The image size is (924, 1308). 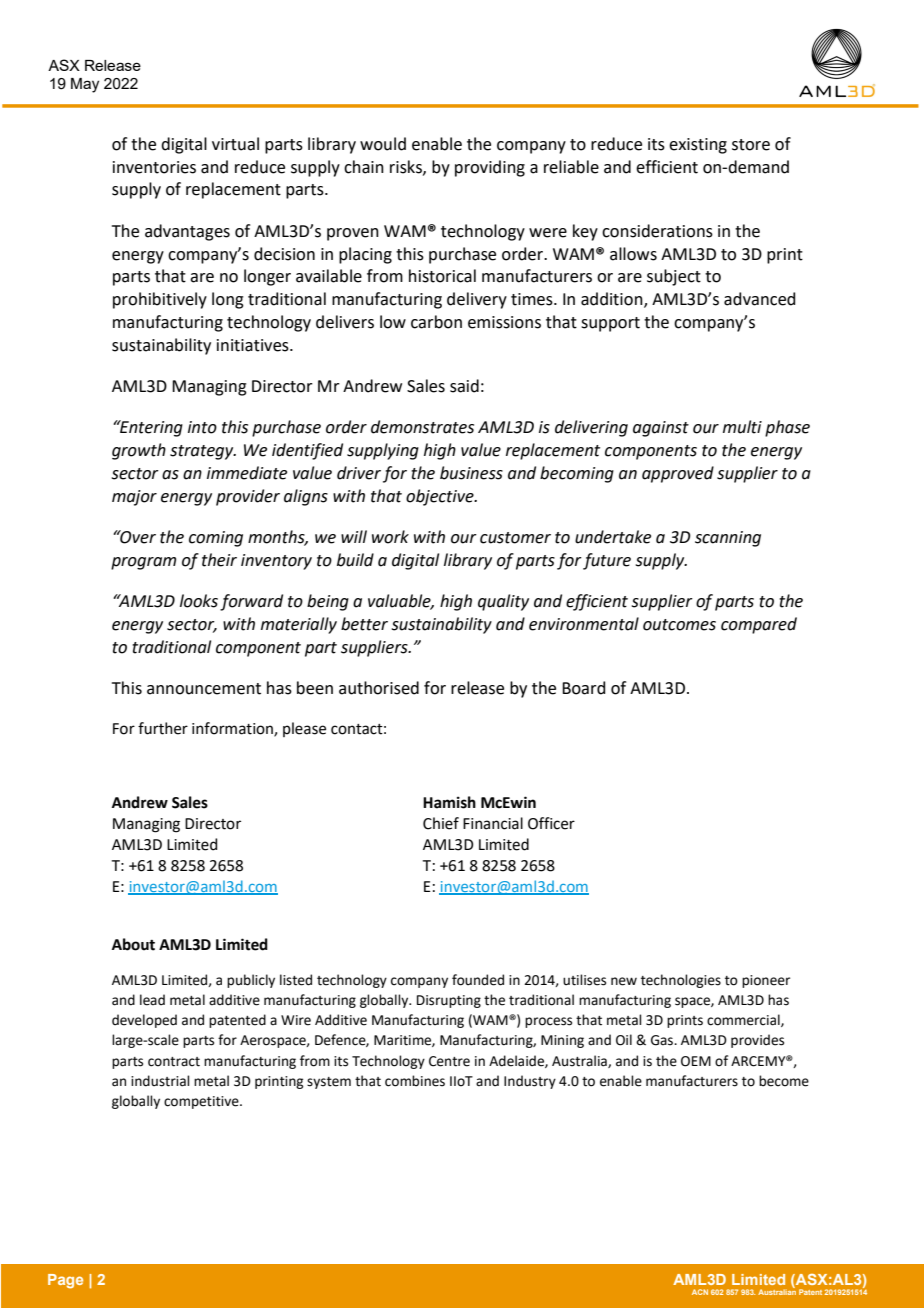 What do you see at coordinates (154, 167) in the screenshot?
I see `inventories` at bounding box center [154, 167].
